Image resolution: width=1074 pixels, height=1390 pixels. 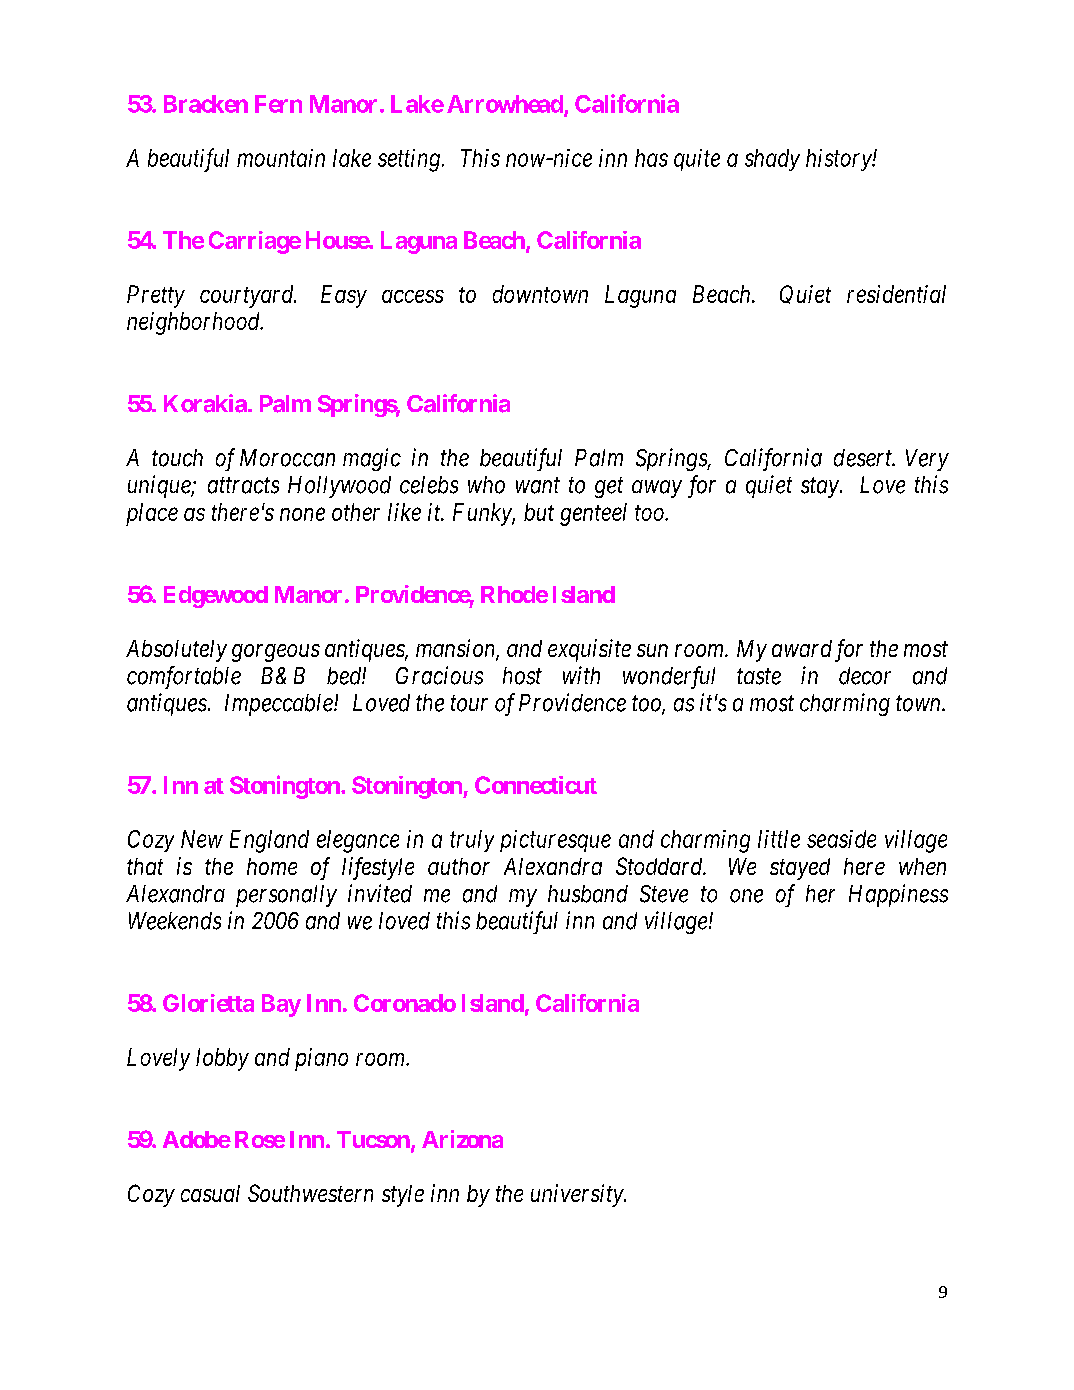 I want to click on mountain, so click(x=281, y=158).
